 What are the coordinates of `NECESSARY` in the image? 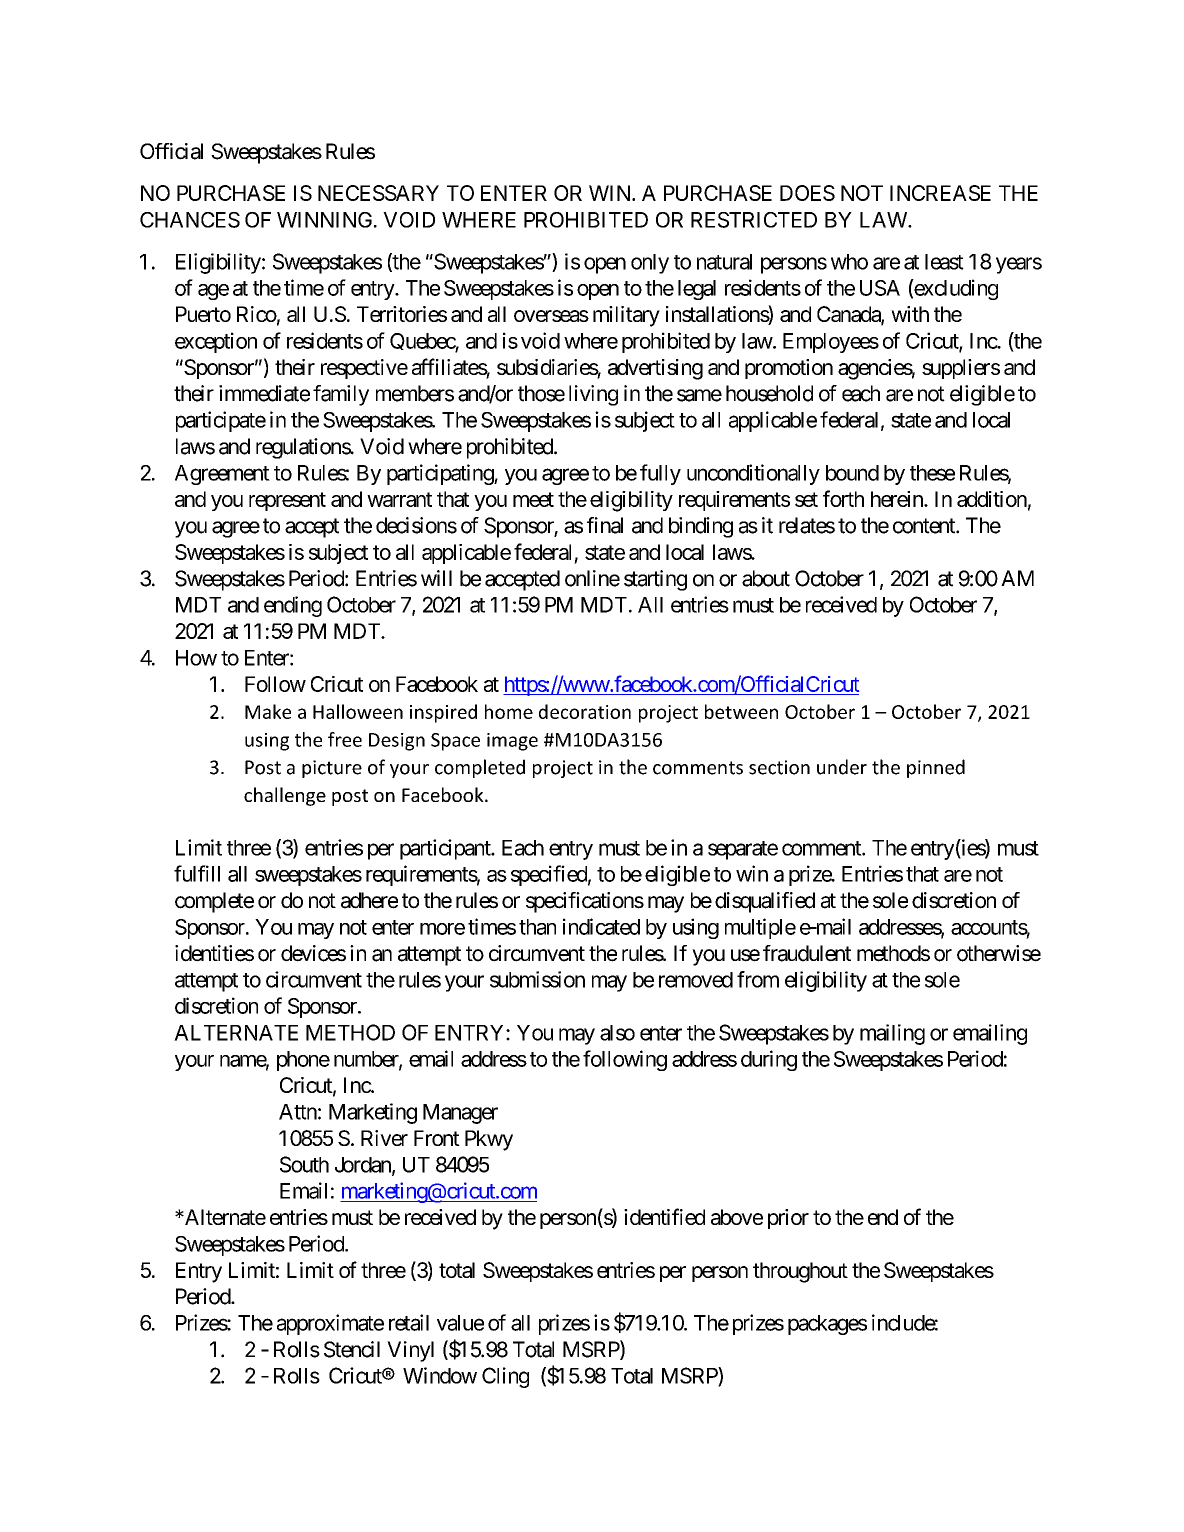 It's located at (378, 193).
